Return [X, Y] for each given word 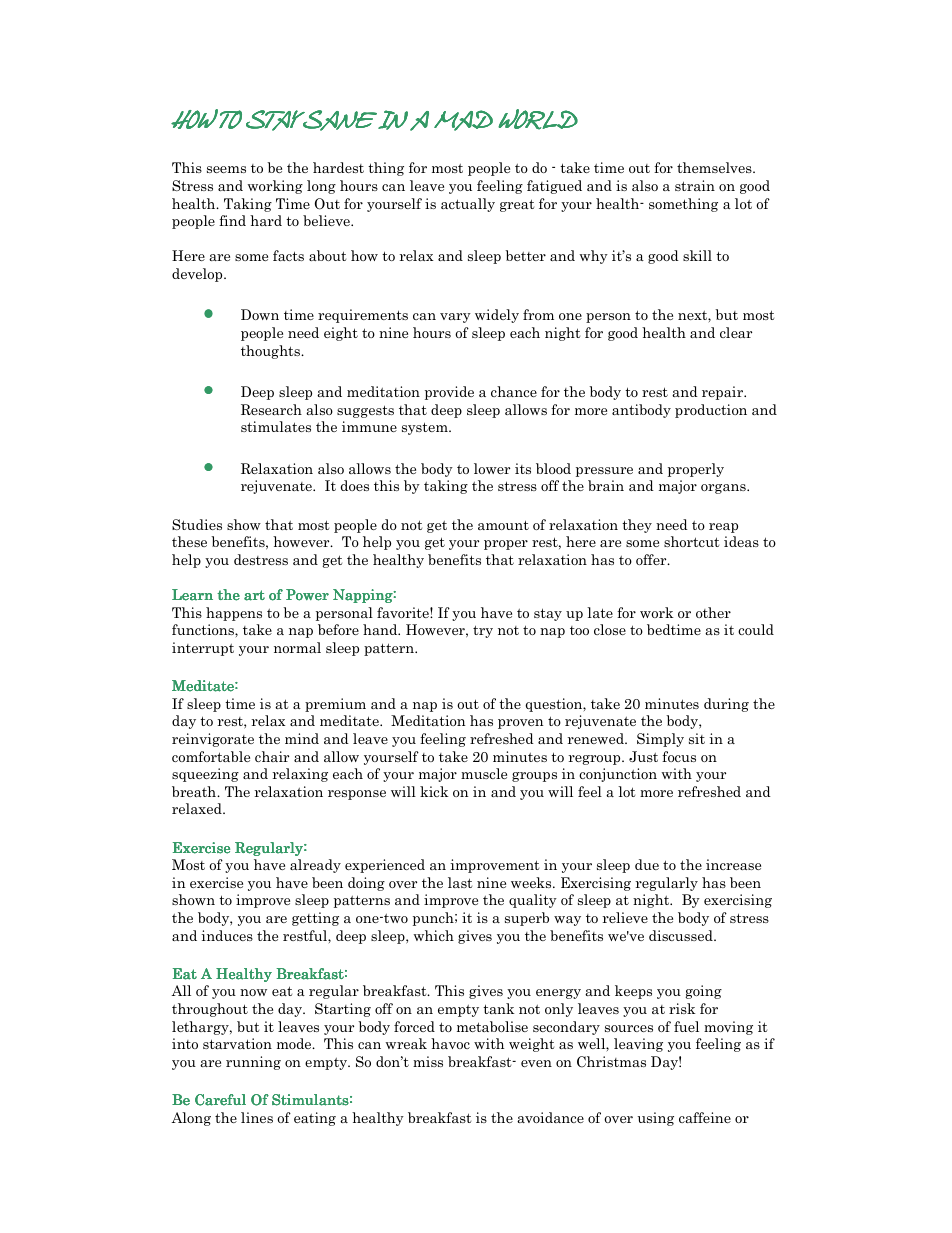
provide [449, 393]
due [647, 864]
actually [468, 205]
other [713, 612]
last [460, 882]
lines [257, 1117]
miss [428, 1061]
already [315, 866]
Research [271, 409]
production [711, 411]
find [232, 220]
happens [234, 614]
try [483, 631]
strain [695, 185]
